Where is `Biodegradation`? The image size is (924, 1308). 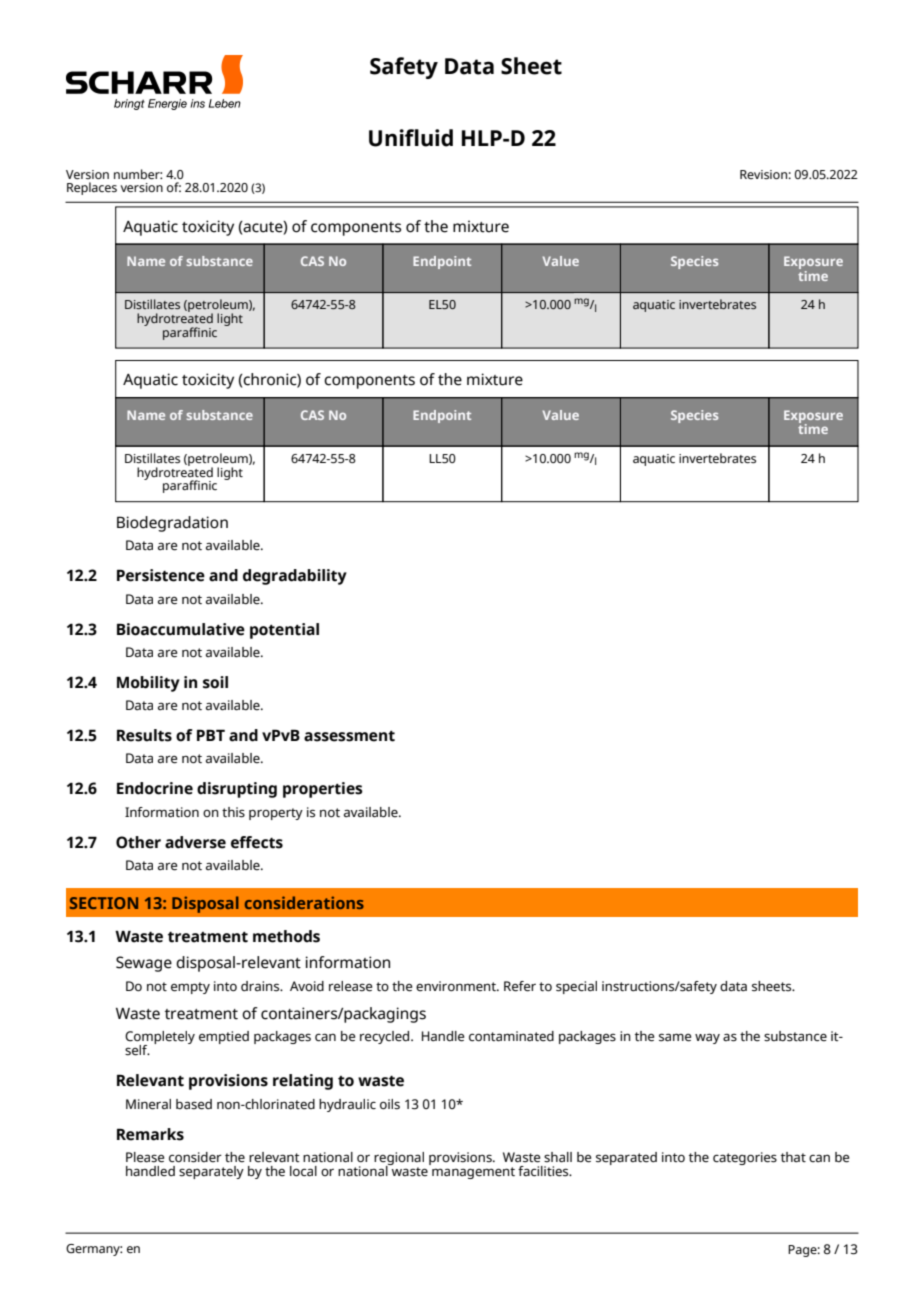 Biodegradation is located at coordinates (172, 524).
